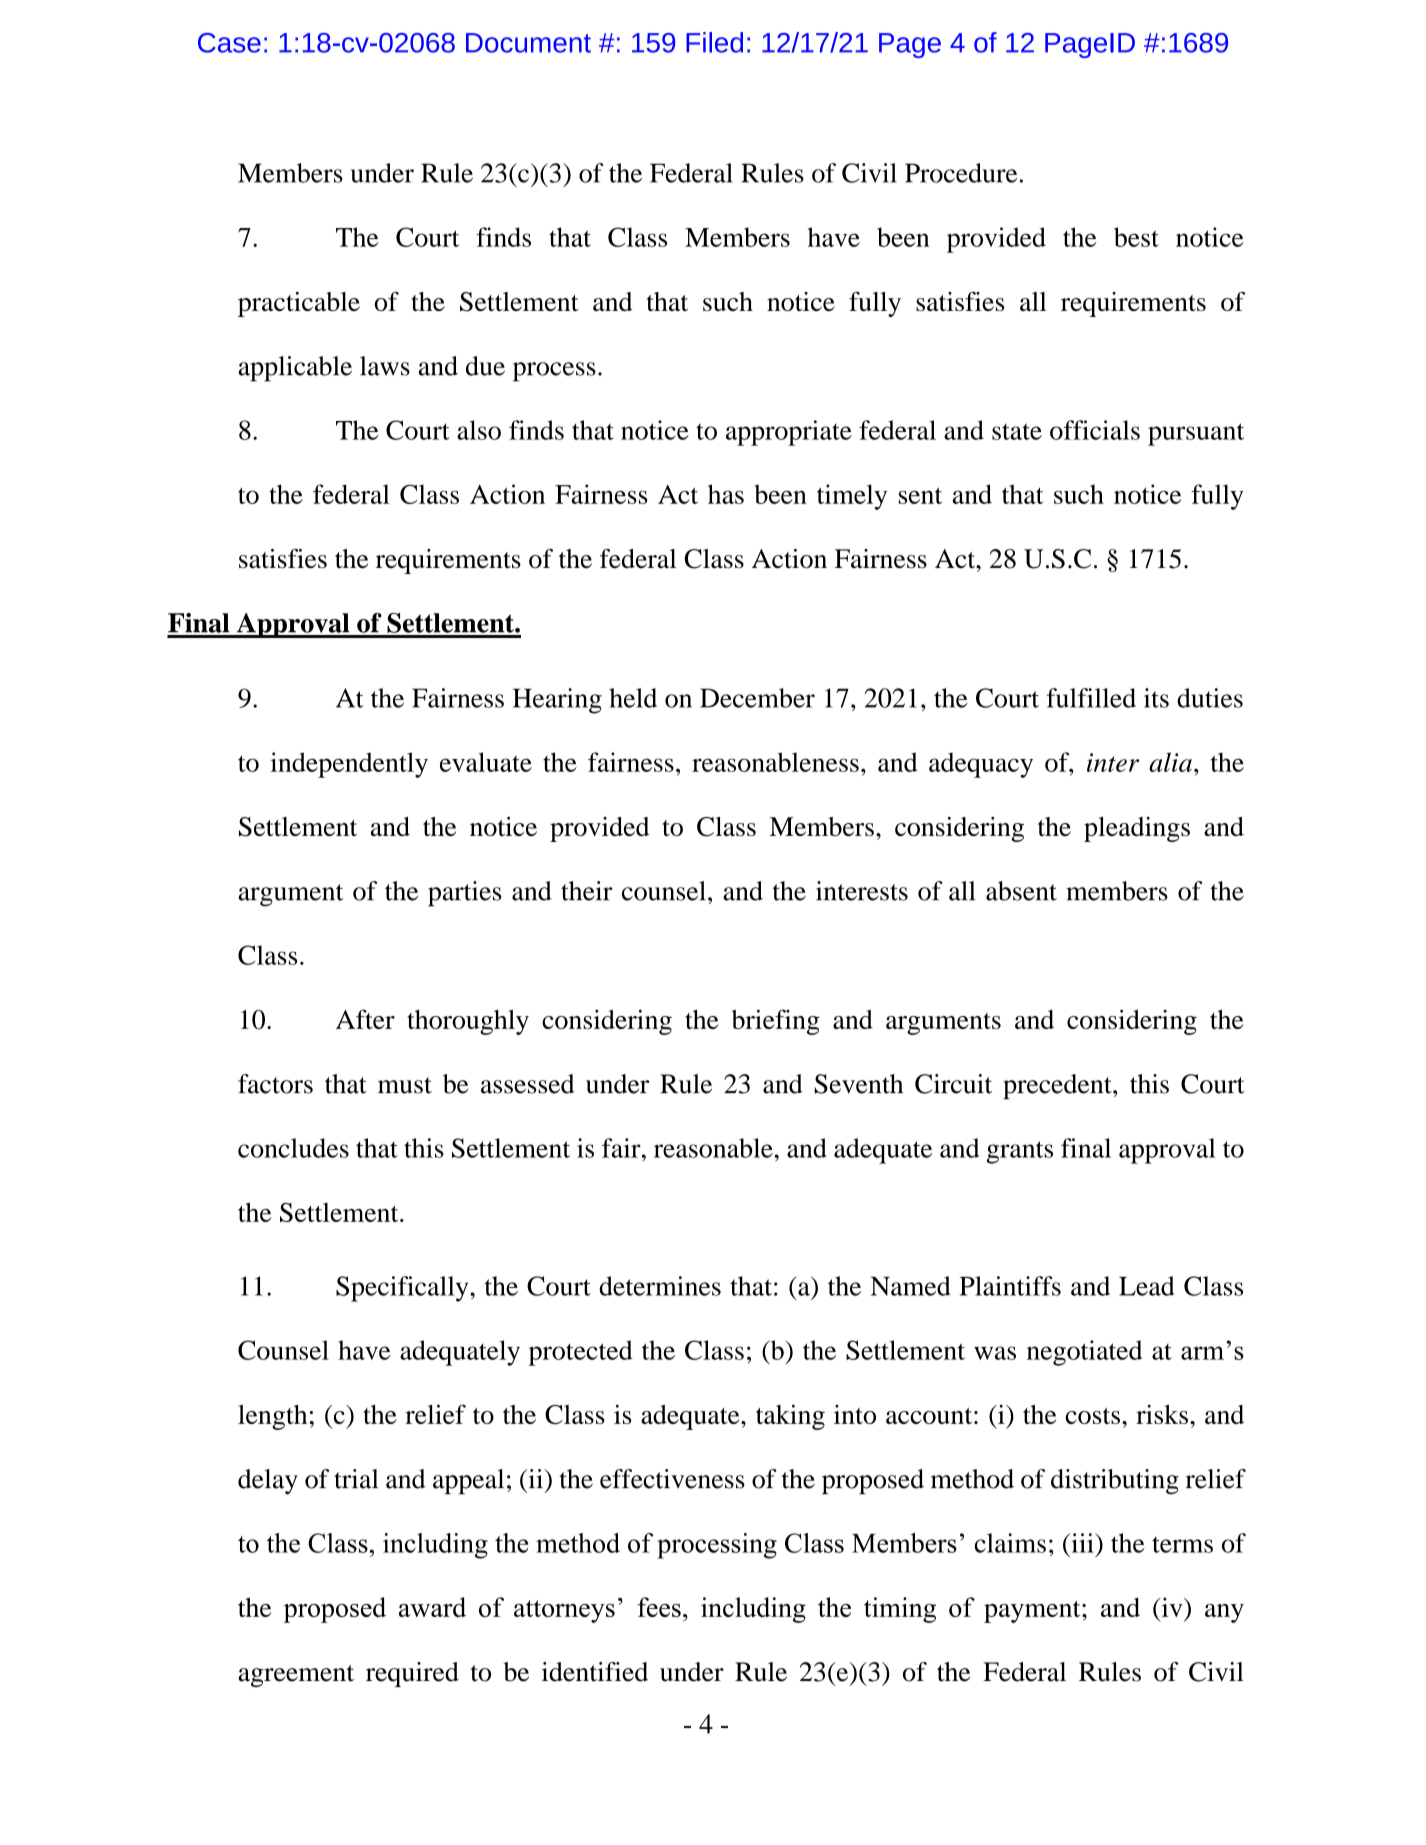 The width and height of the document is (1426, 1845). Describe the element at coordinates (961, 173) in the document. I see `Procedure` at that location.
